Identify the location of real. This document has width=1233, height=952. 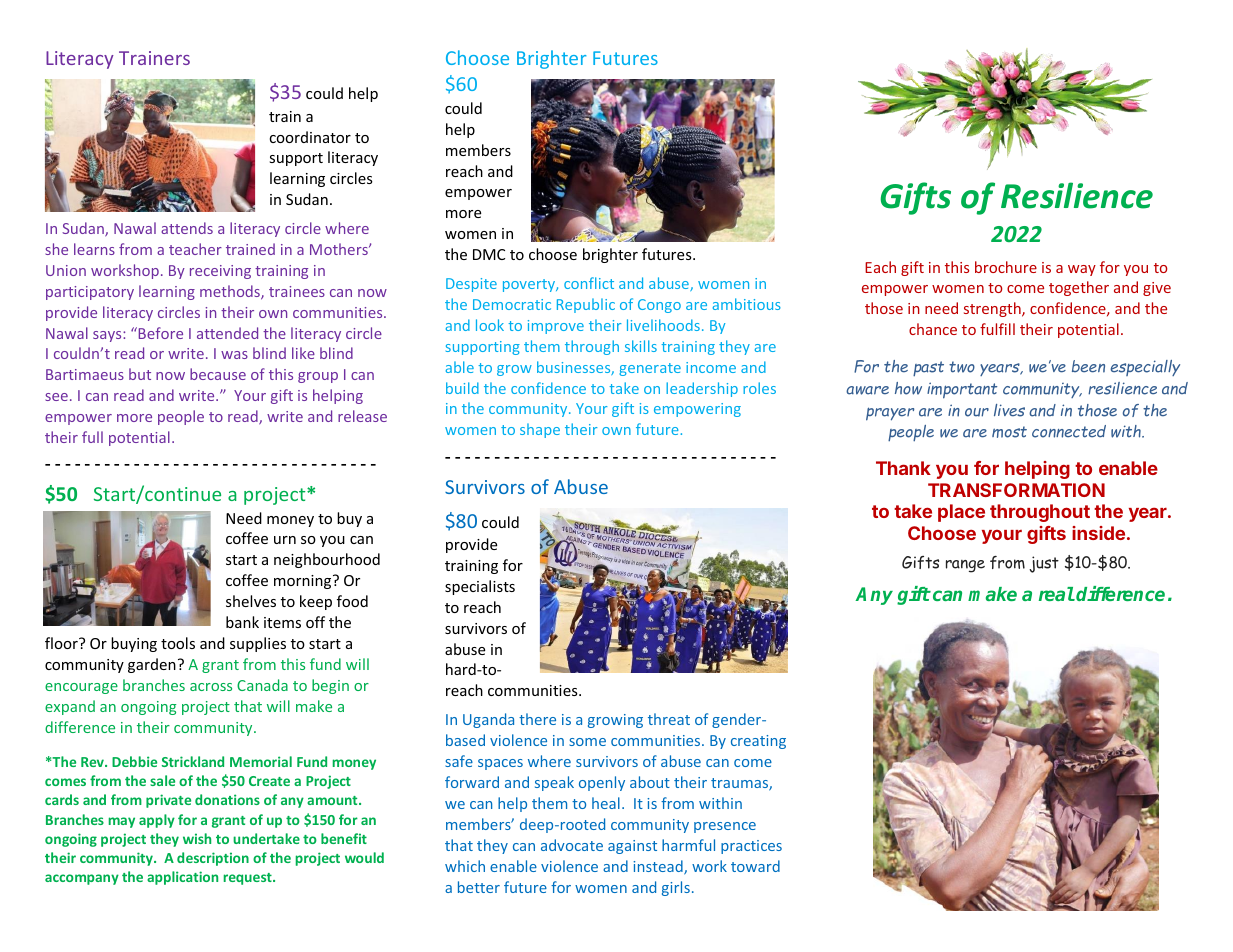
(1057, 594).
